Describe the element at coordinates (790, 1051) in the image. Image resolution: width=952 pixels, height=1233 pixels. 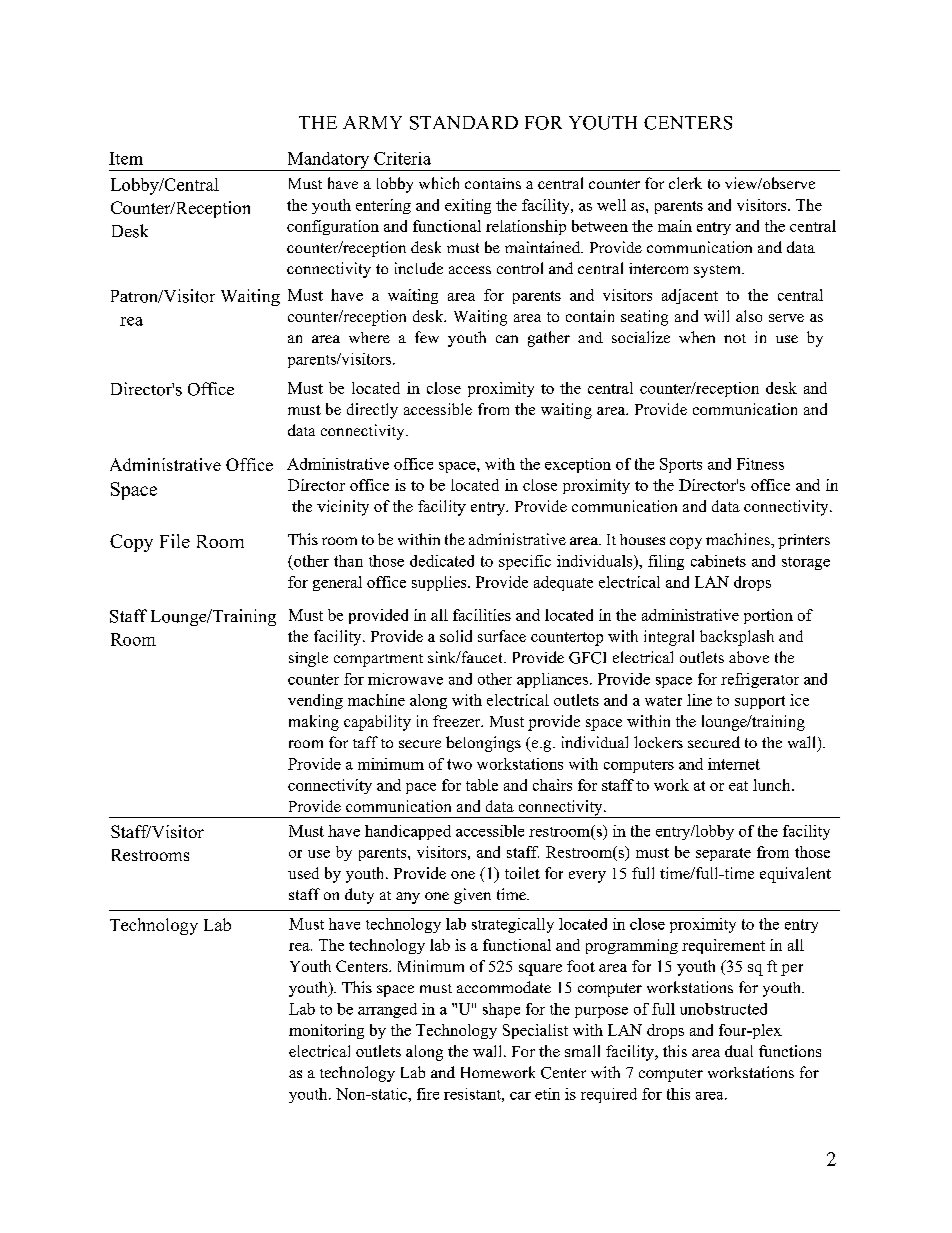
I see `functions` at that location.
